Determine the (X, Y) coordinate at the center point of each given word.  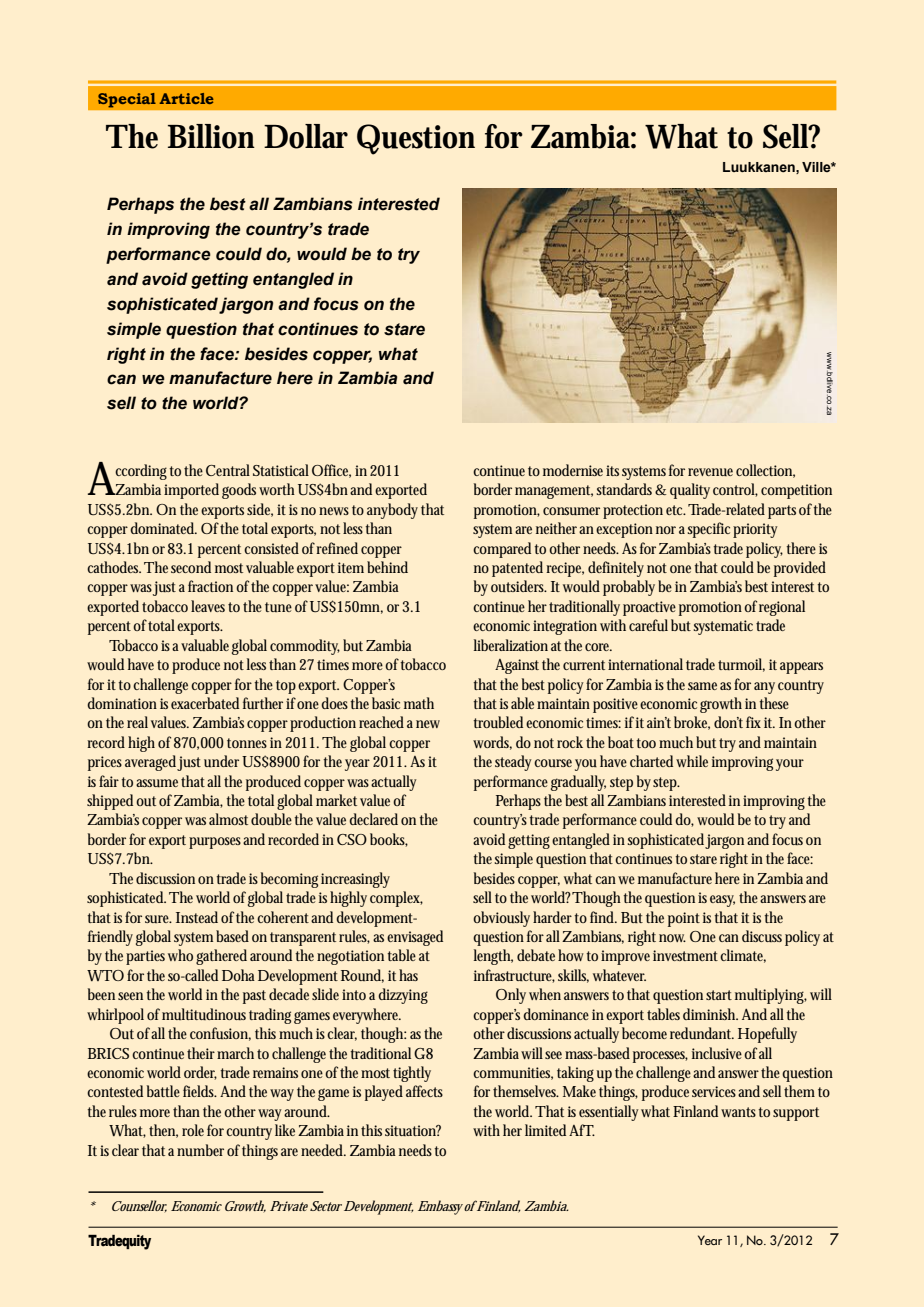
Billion (211, 136)
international (645, 664)
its (612, 470)
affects (424, 1091)
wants (740, 1112)
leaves (208, 606)
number (200, 1150)
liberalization (511, 645)
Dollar (306, 136)
